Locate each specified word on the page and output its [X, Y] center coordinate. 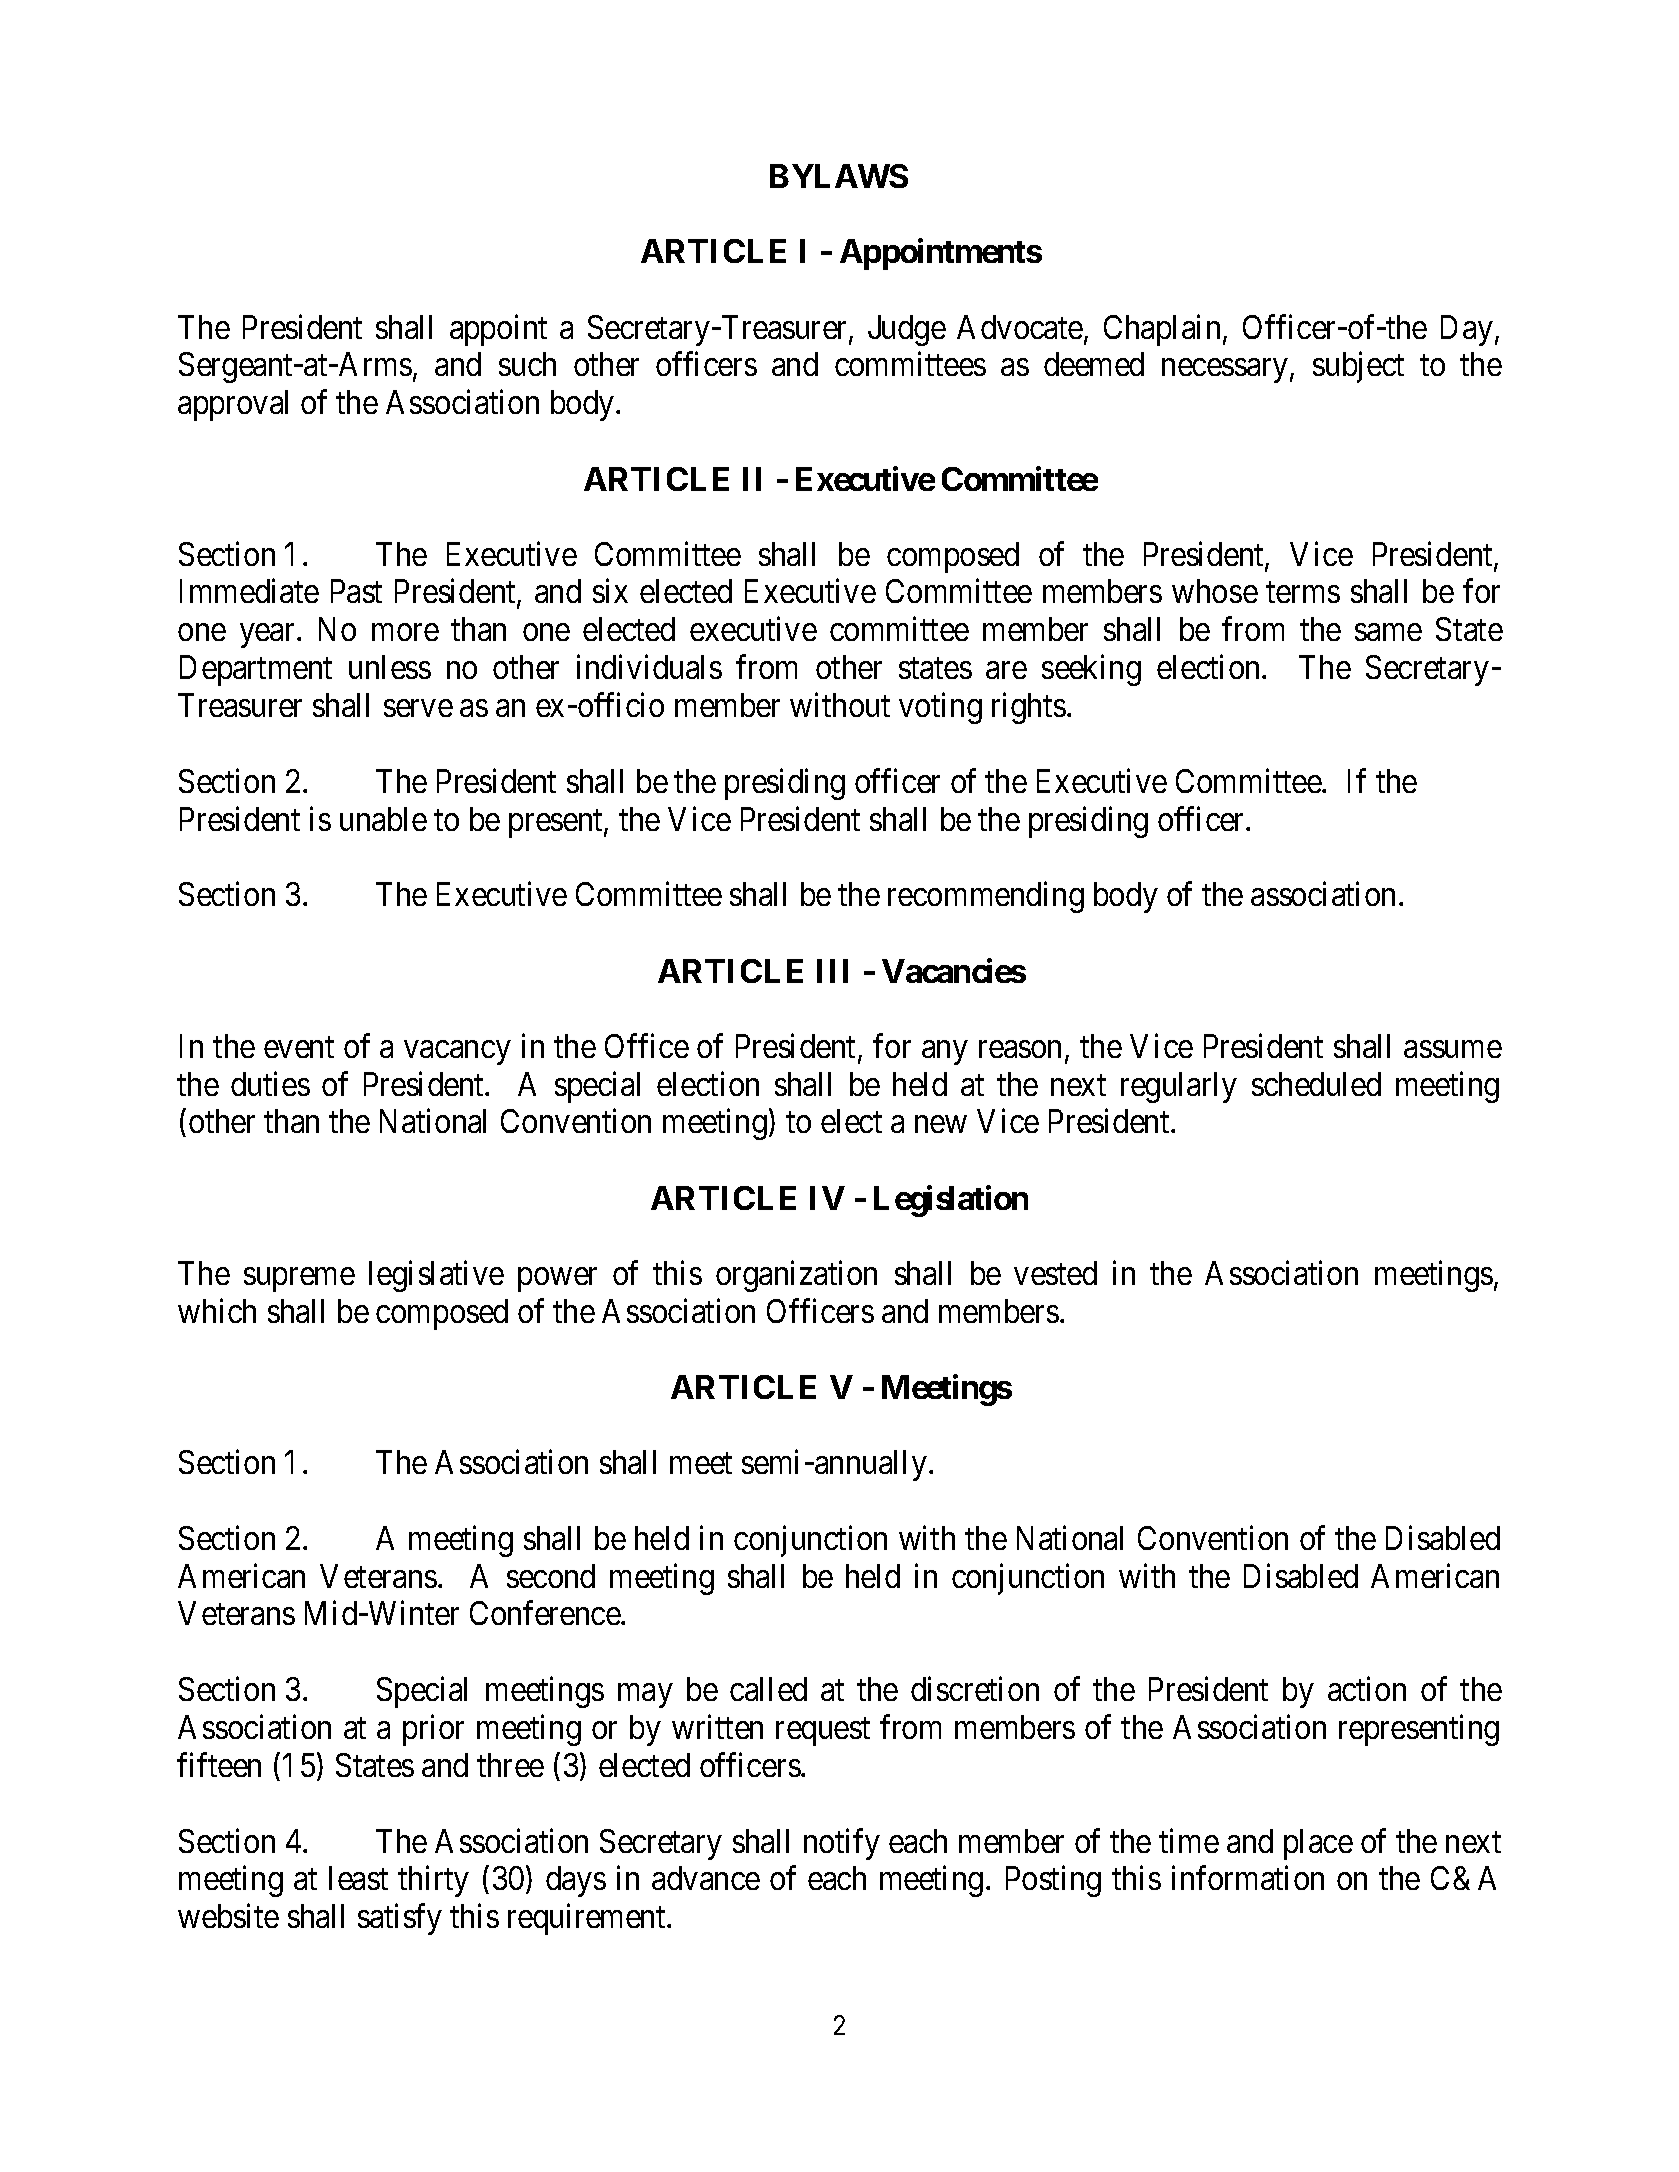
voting [940, 708]
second [551, 1576]
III [832, 971]
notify [842, 1844]
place [1318, 1844]
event [299, 1047]
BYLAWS [839, 176]
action [1367, 1689]
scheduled [1316, 1084]
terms [1303, 592]
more [405, 632]
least [358, 1878]
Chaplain [1162, 330]
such [527, 364]
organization [796, 1276]
